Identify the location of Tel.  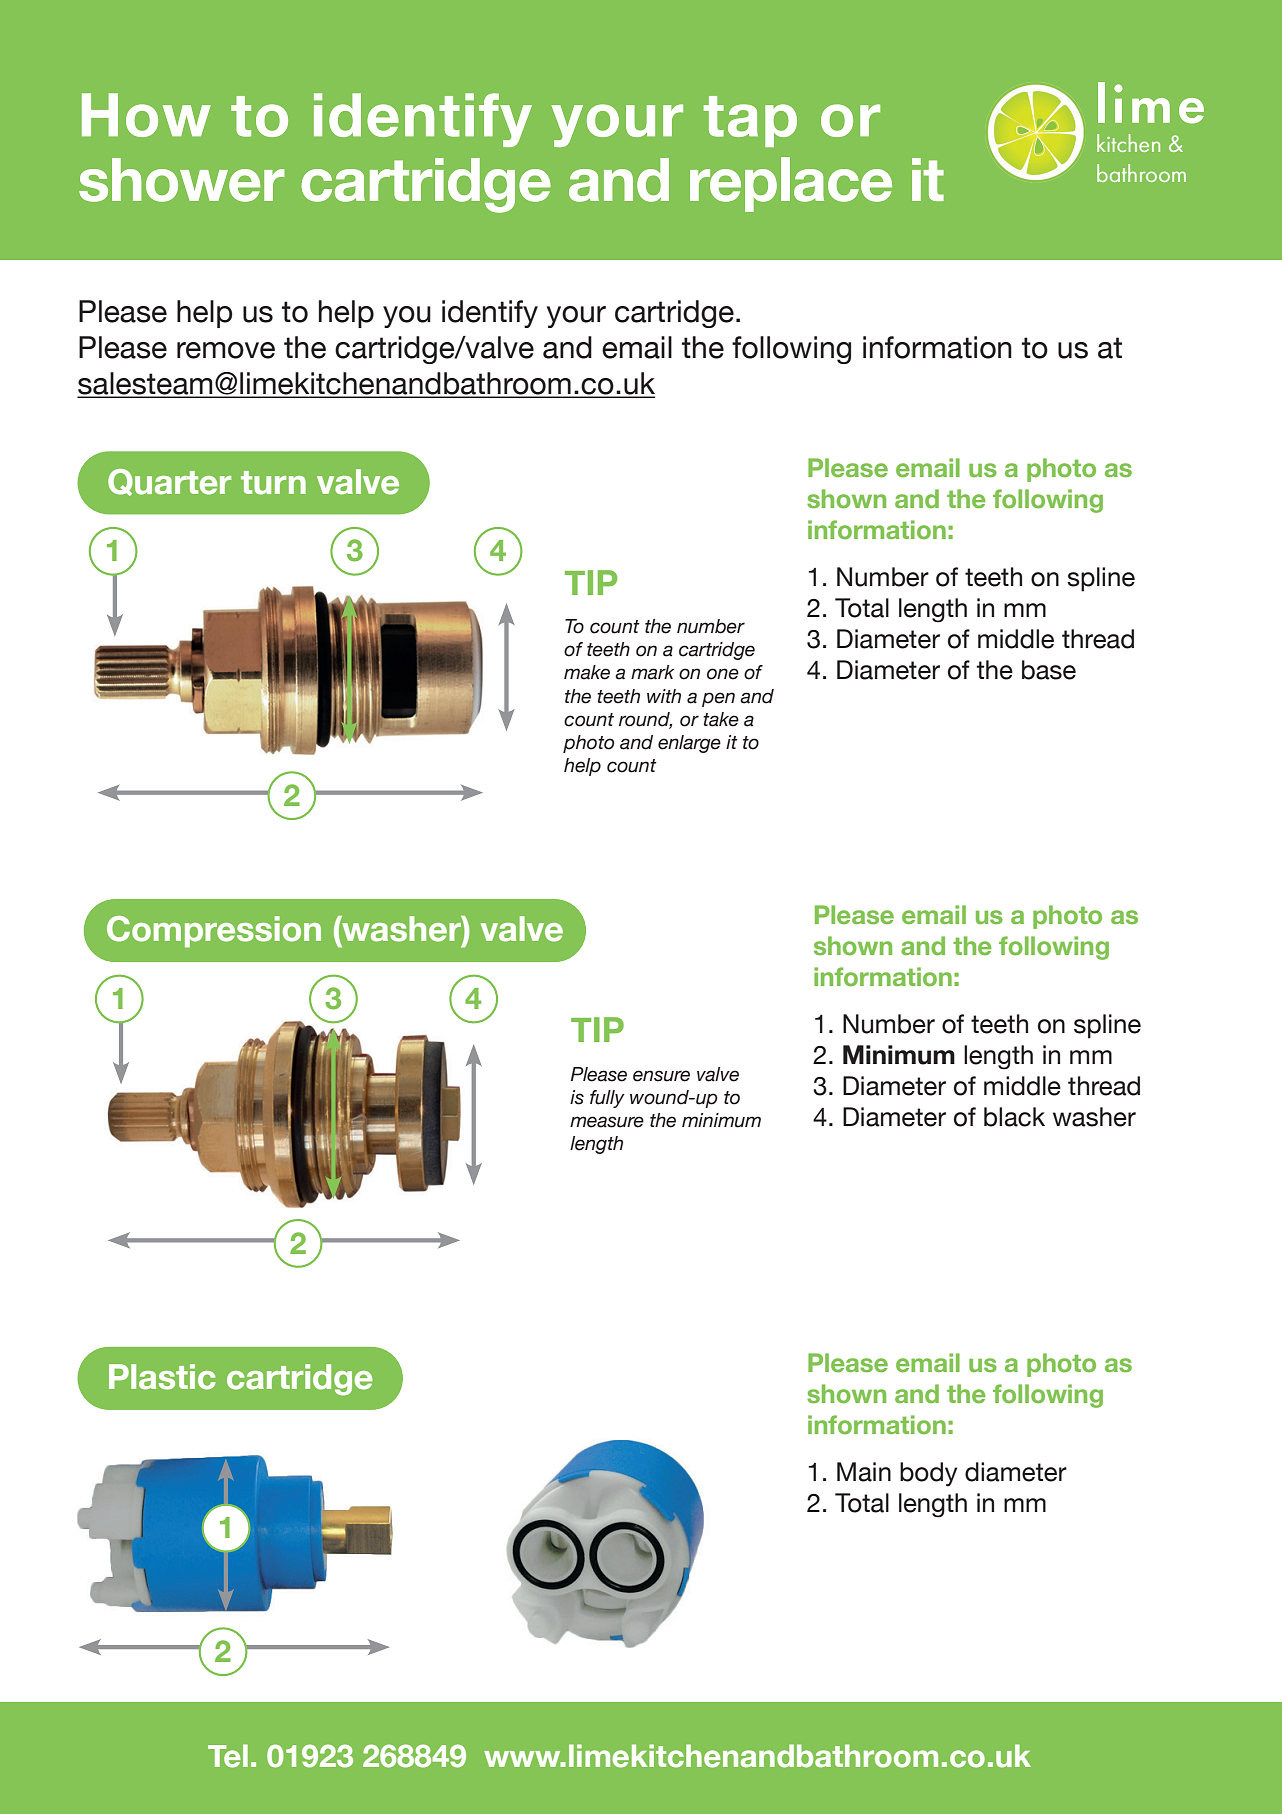
(228, 1756).
